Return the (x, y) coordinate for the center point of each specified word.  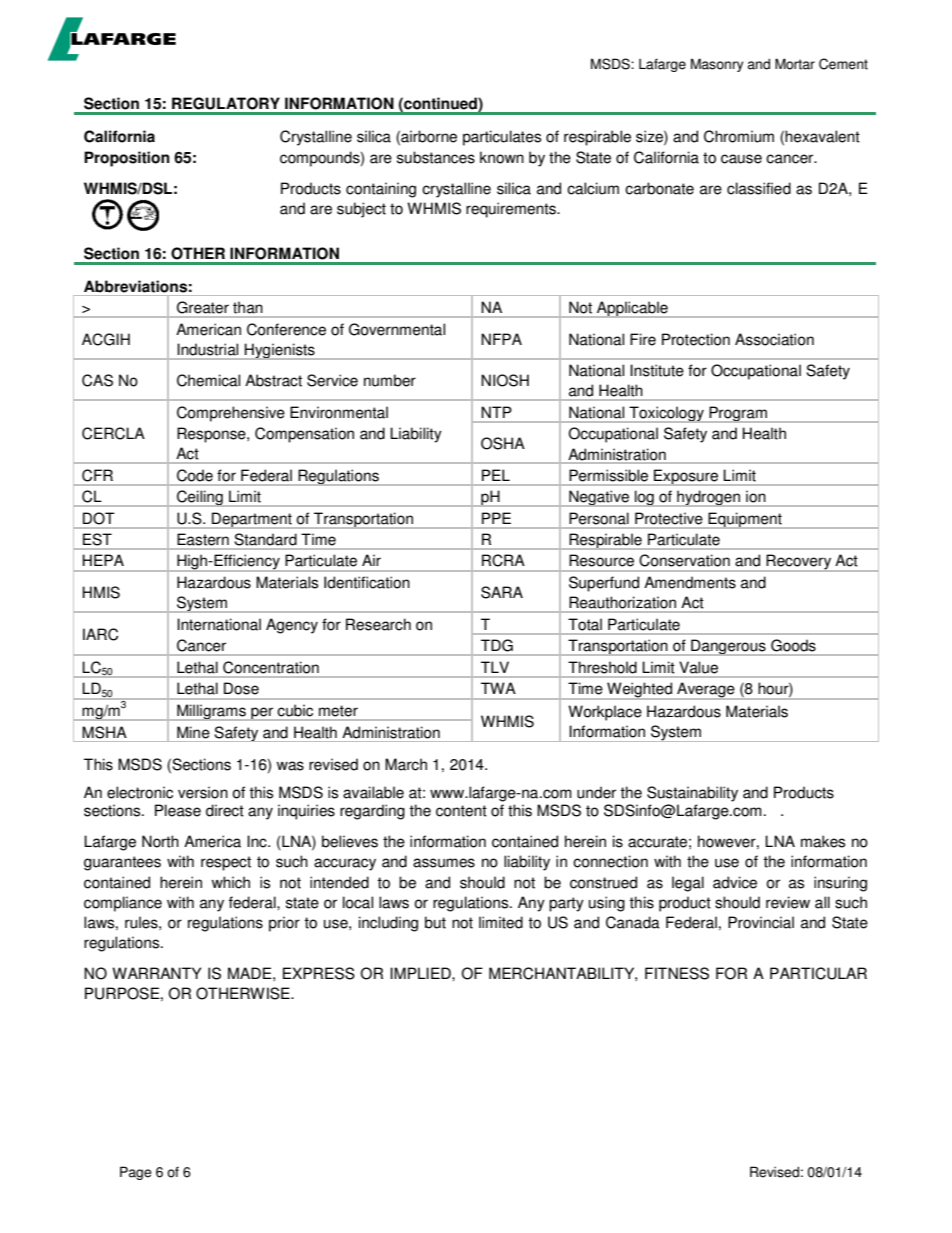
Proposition (127, 159)
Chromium (739, 136)
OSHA (503, 443)
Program (738, 414)
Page (136, 1173)
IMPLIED (421, 973)
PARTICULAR (818, 973)
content (461, 811)
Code (195, 475)
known (502, 157)
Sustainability (692, 794)
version (203, 792)
